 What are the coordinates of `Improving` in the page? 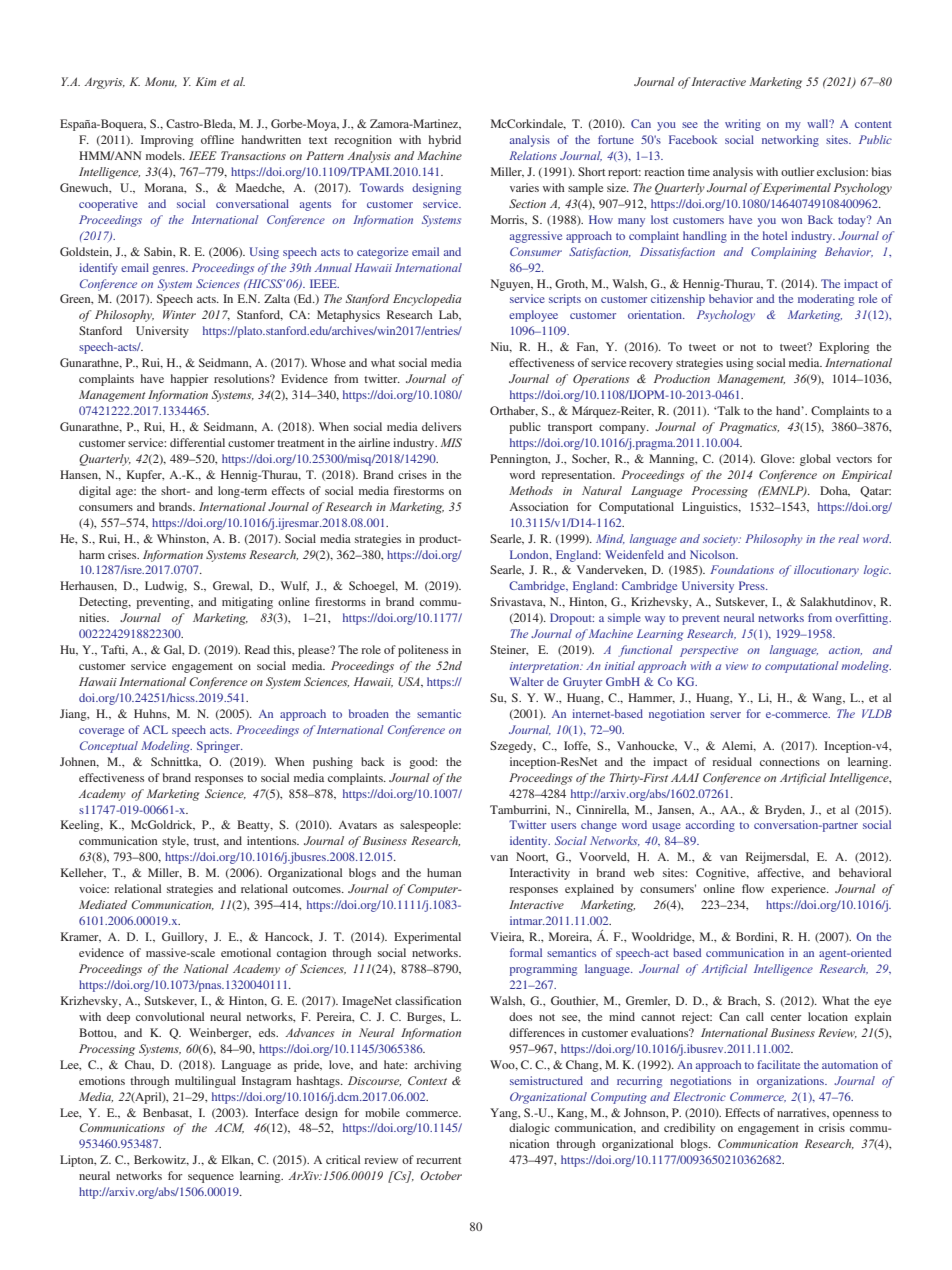 It's located at (167, 141).
